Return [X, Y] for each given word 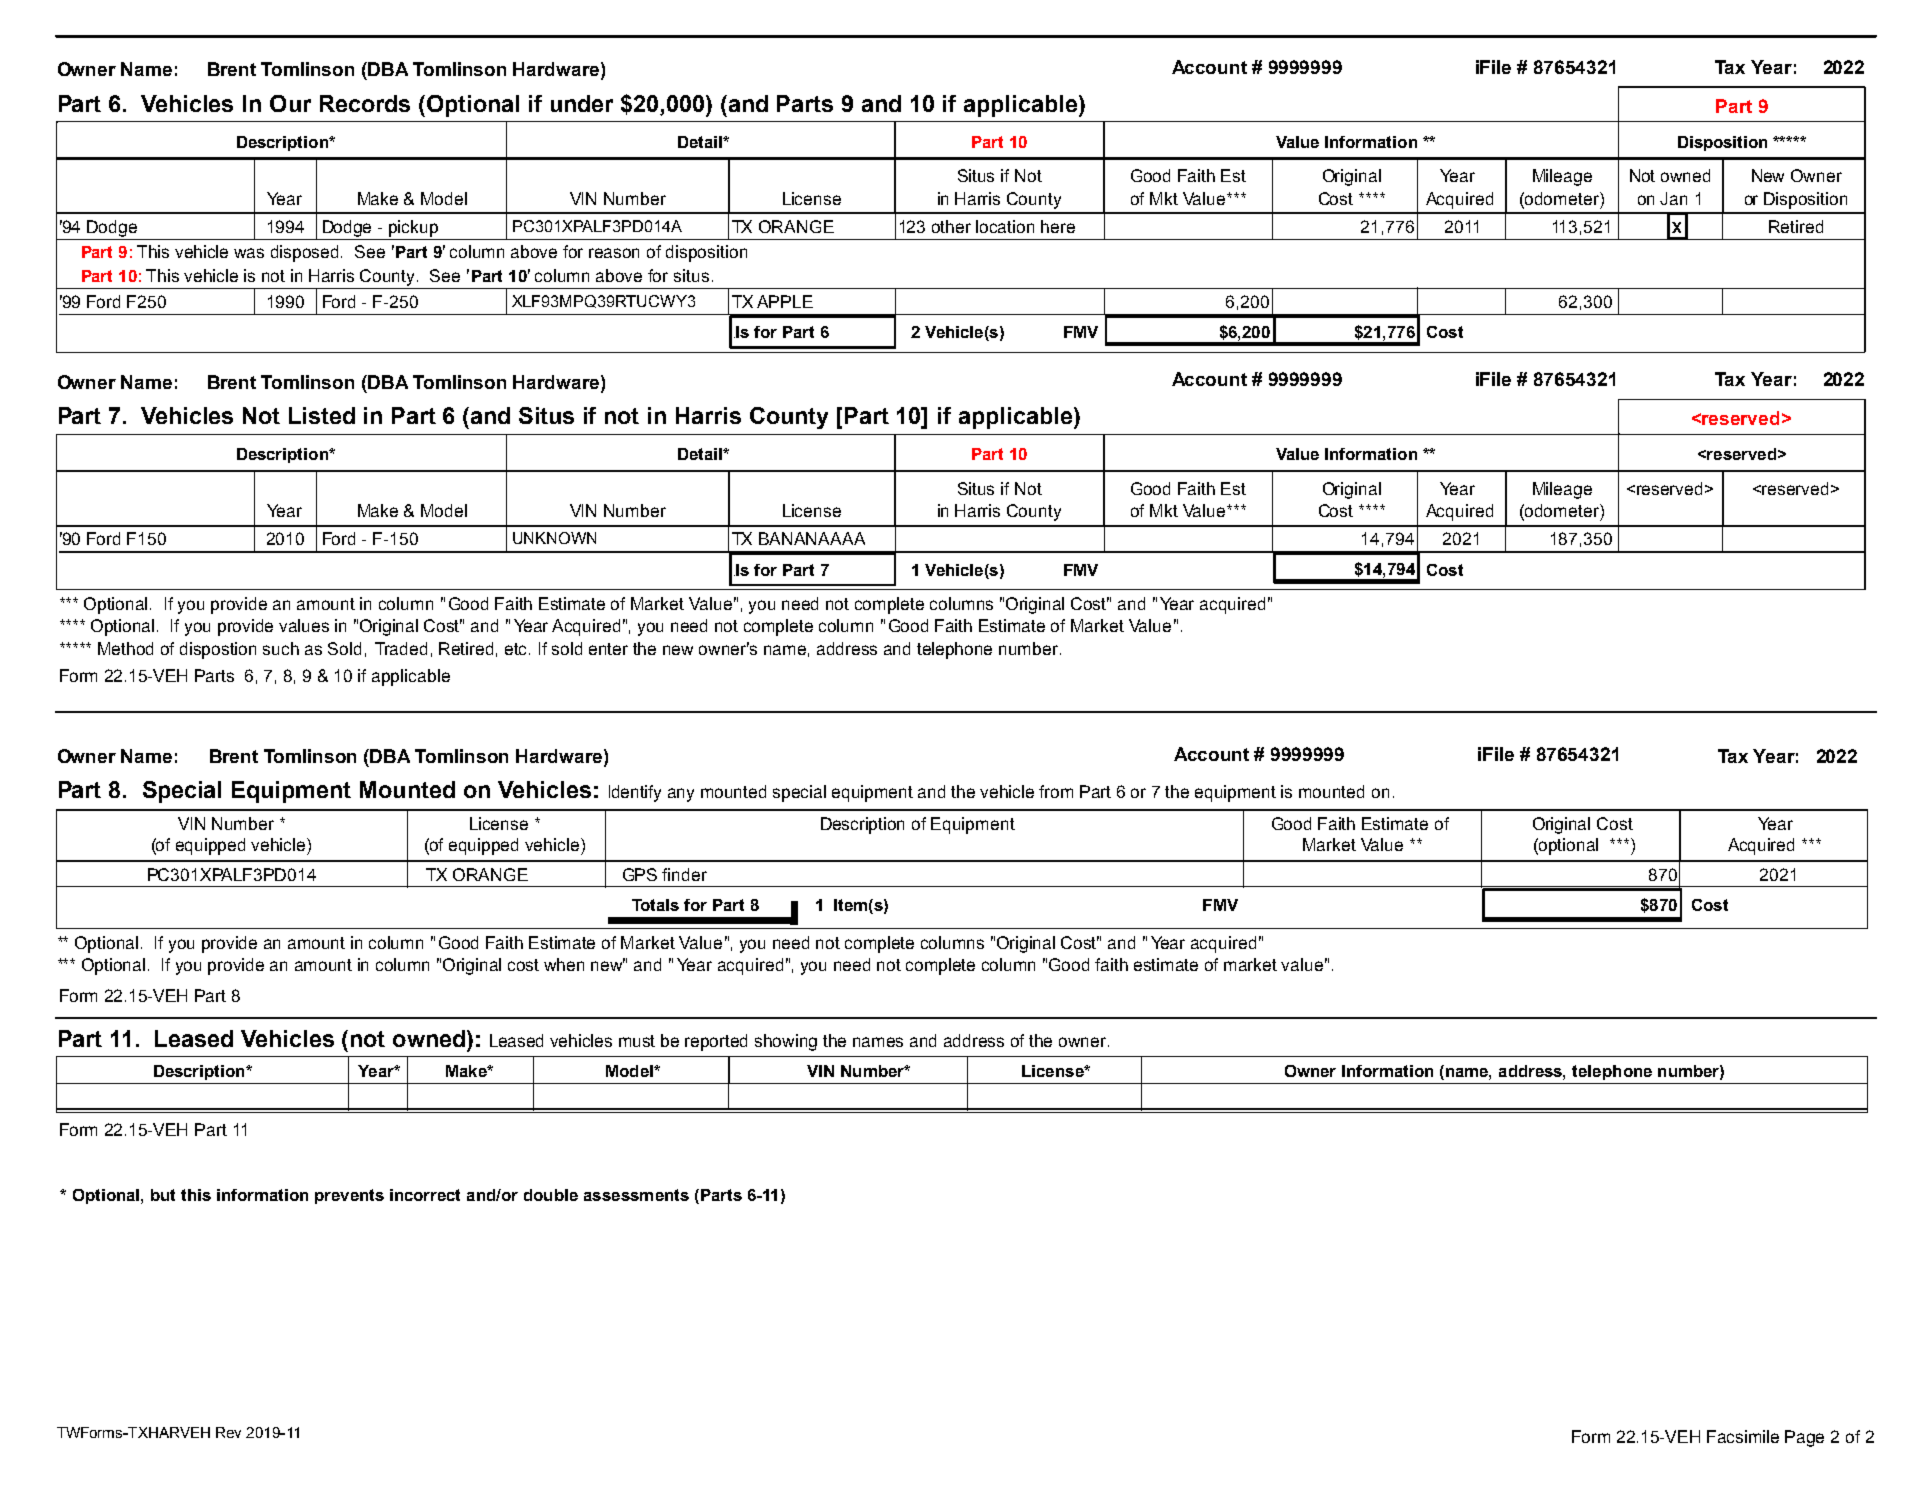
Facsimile [1743, 1436]
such [281, 648]
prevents [349, 1196]
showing [786, 1042]
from [1056, 791]
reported [716, 1042]
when [564, 964]
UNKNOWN [554, 538]
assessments [636, 1195]
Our [290, 103]
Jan [1673, 198]
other [951, 226]
